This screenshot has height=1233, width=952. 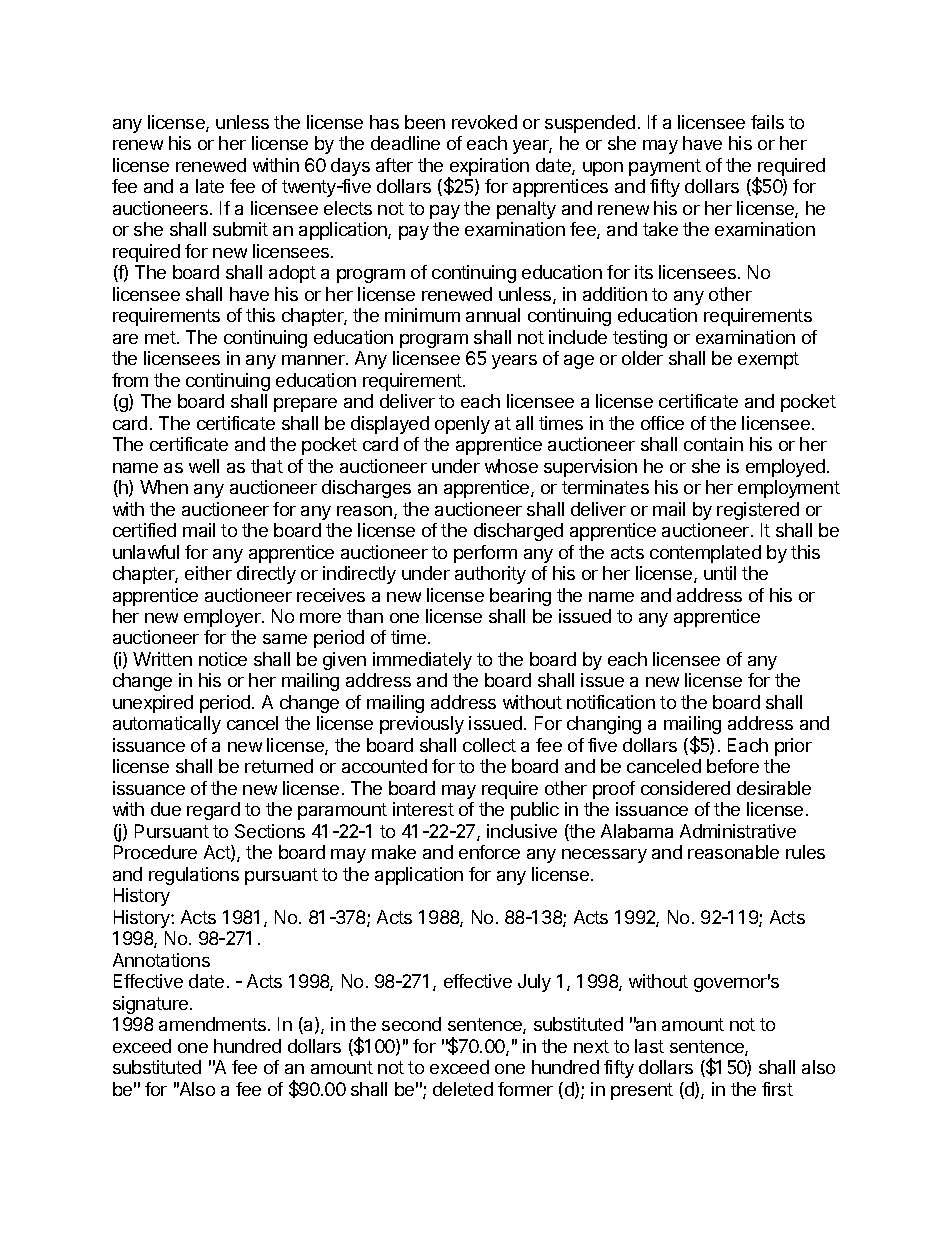 I want to click on contain, so click(x=713, y=444).
